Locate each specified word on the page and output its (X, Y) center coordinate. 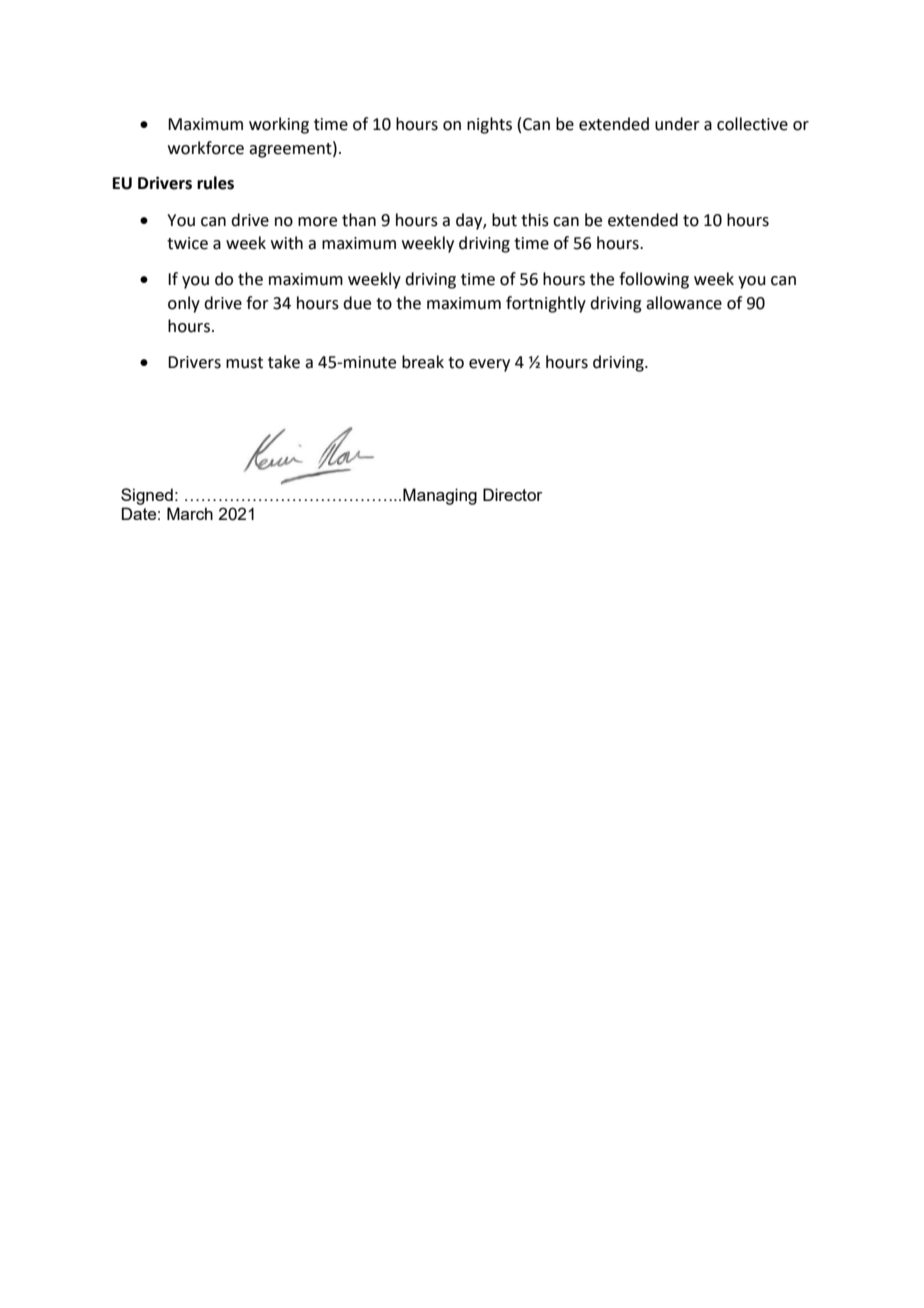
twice (187, 243)
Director (512, 494)
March (190, 513)
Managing (440, 496)
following (654, 280)
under (677, 124)
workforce (206, 148)
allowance (684, 303)
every (489, 365)
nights (489, 125)
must (244, 363)
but (504, 220)
